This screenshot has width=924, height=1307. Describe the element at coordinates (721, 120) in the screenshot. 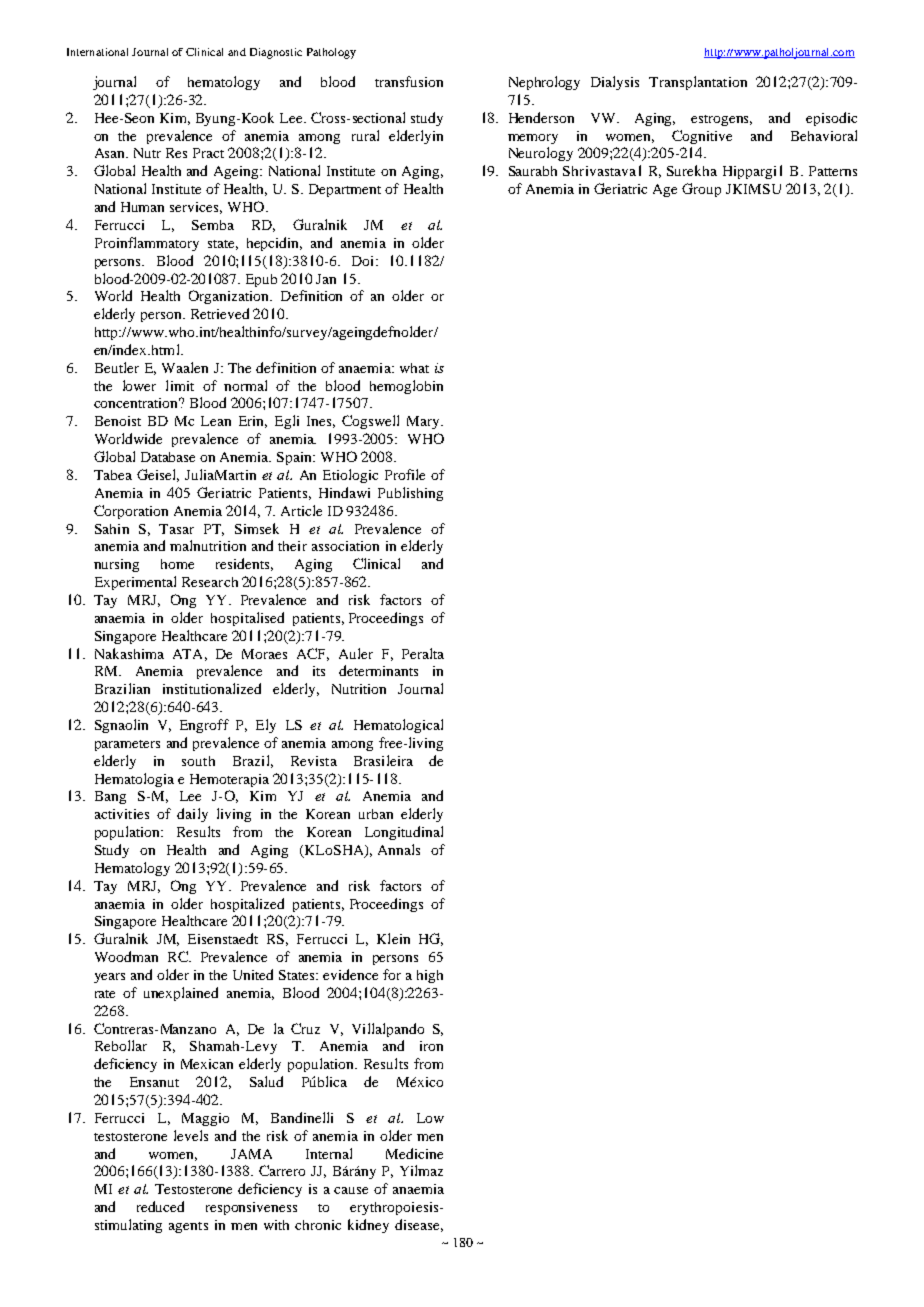

I see `estrogens` at that location.
